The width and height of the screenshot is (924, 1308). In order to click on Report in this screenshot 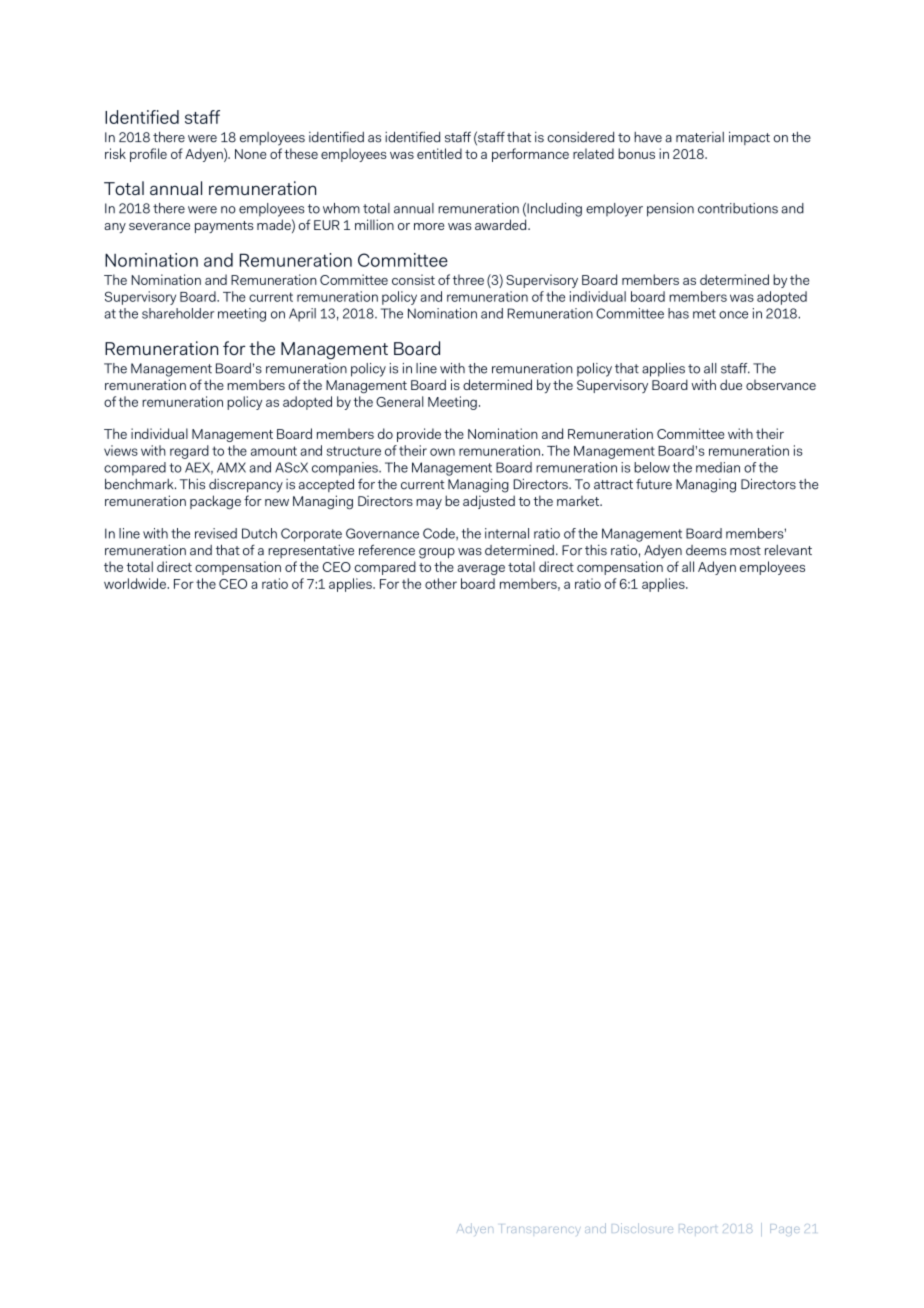, I will do `click(698, 1228)`.
